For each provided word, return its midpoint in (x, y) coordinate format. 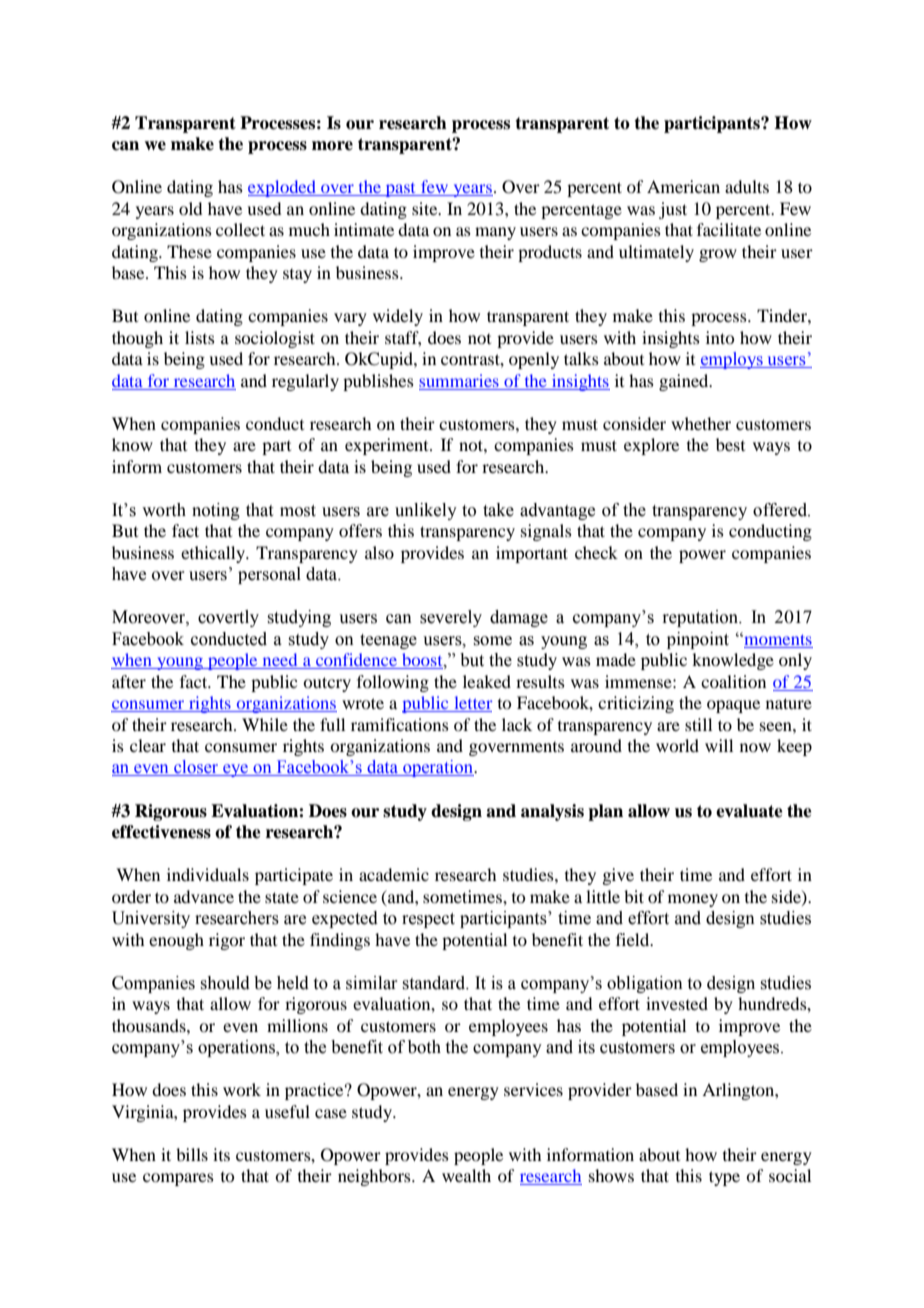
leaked (487, 681)
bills (192, 1154)
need (280, 661)
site (426, 208)
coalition (733, 681)
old (190, 208)
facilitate (729, 229)
